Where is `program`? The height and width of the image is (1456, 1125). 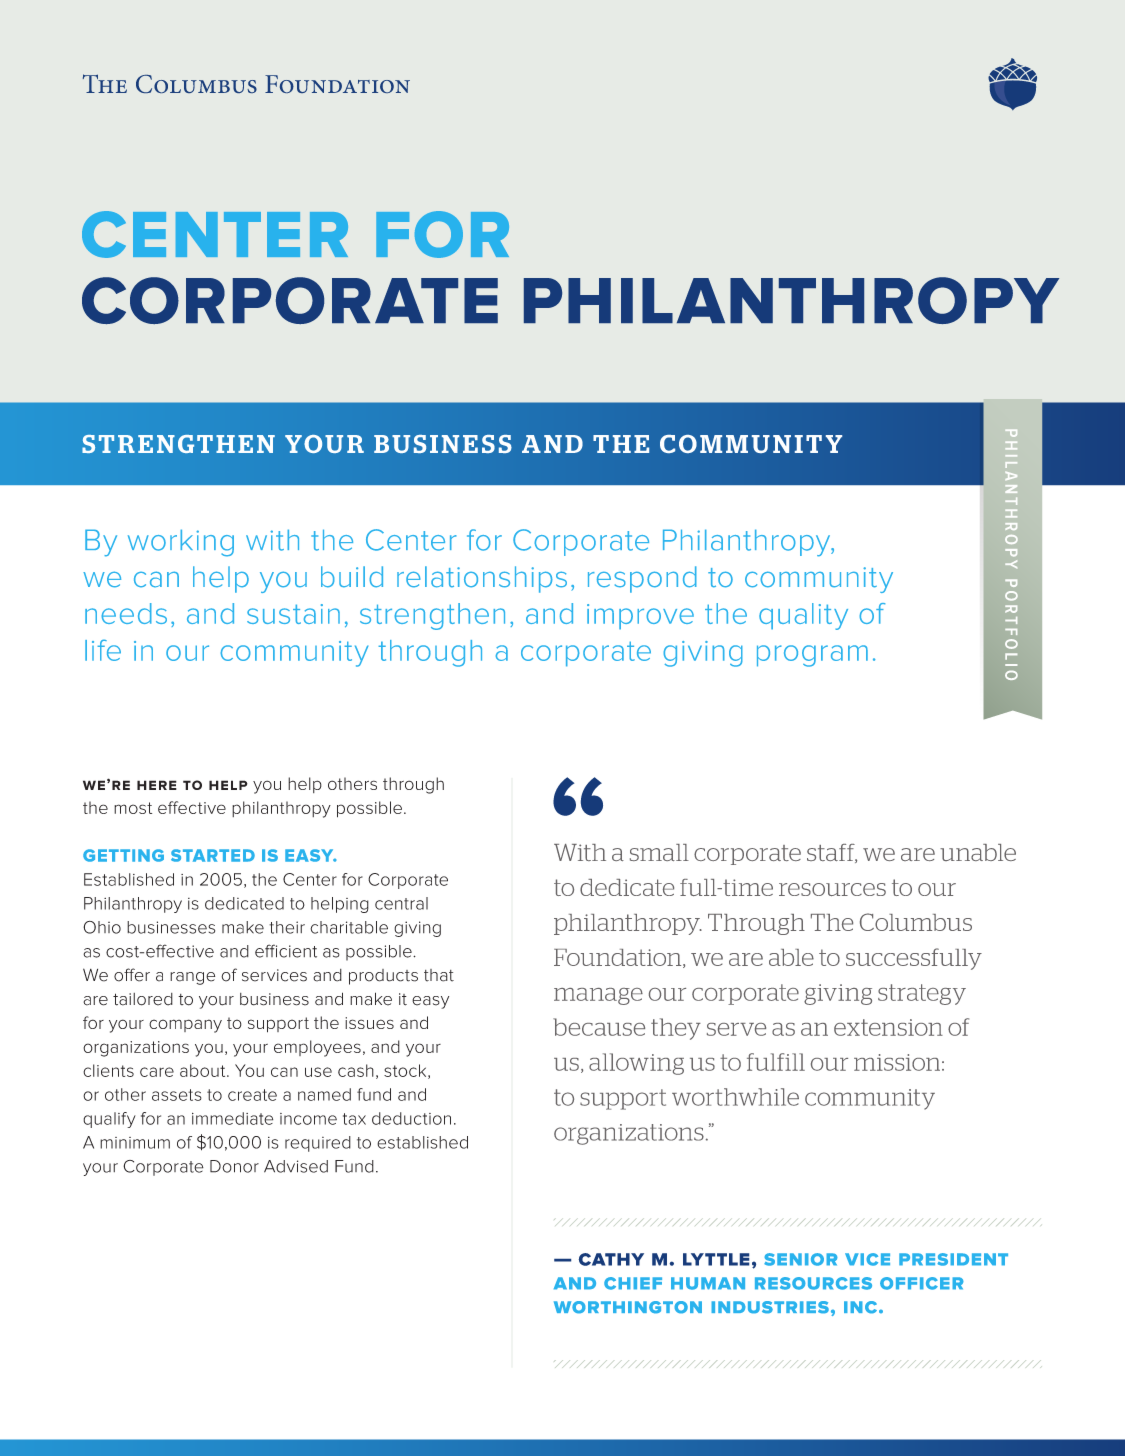 program is located at coordinates (812, 656).
